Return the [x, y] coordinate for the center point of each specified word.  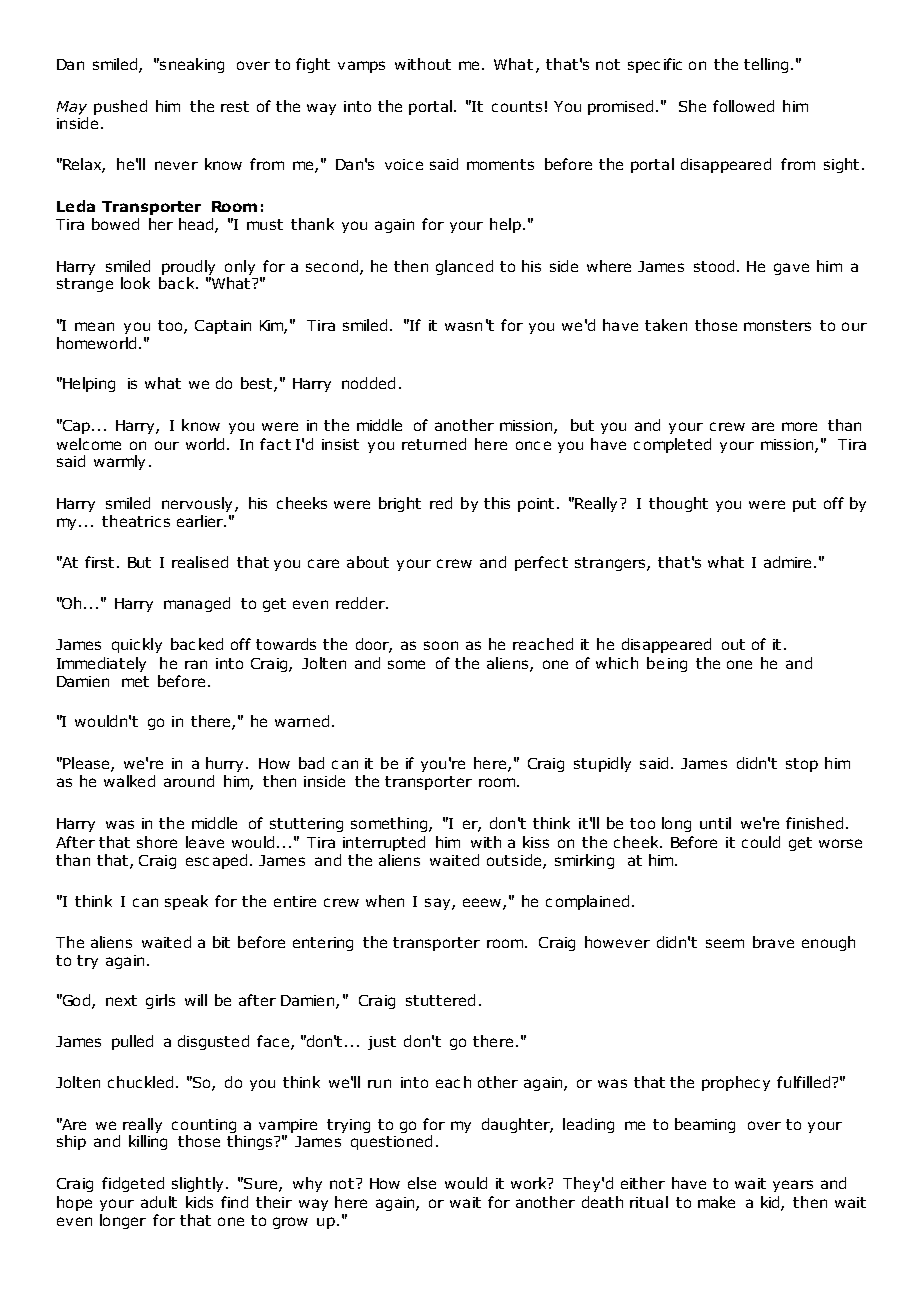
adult [159, 1202]
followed [743, 106]
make [716, 1202]
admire [787, 562]
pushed [120, 107]
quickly [137, 645]
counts [517, 106]
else [422, 1183]
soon [441, 645]
